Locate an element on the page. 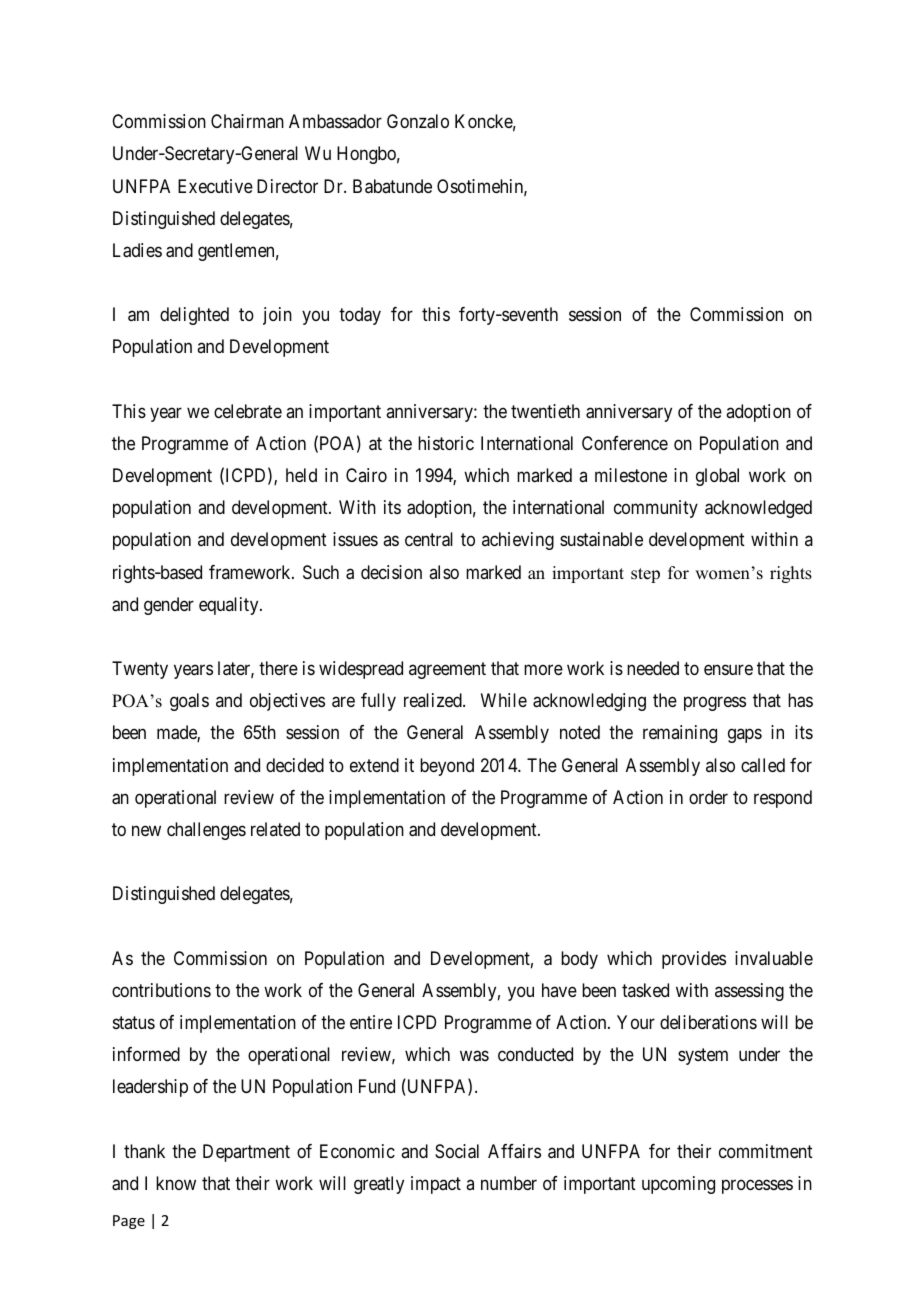 The width and height of the page is (924, 1308). agreement is located at coordinates (447, 670).
